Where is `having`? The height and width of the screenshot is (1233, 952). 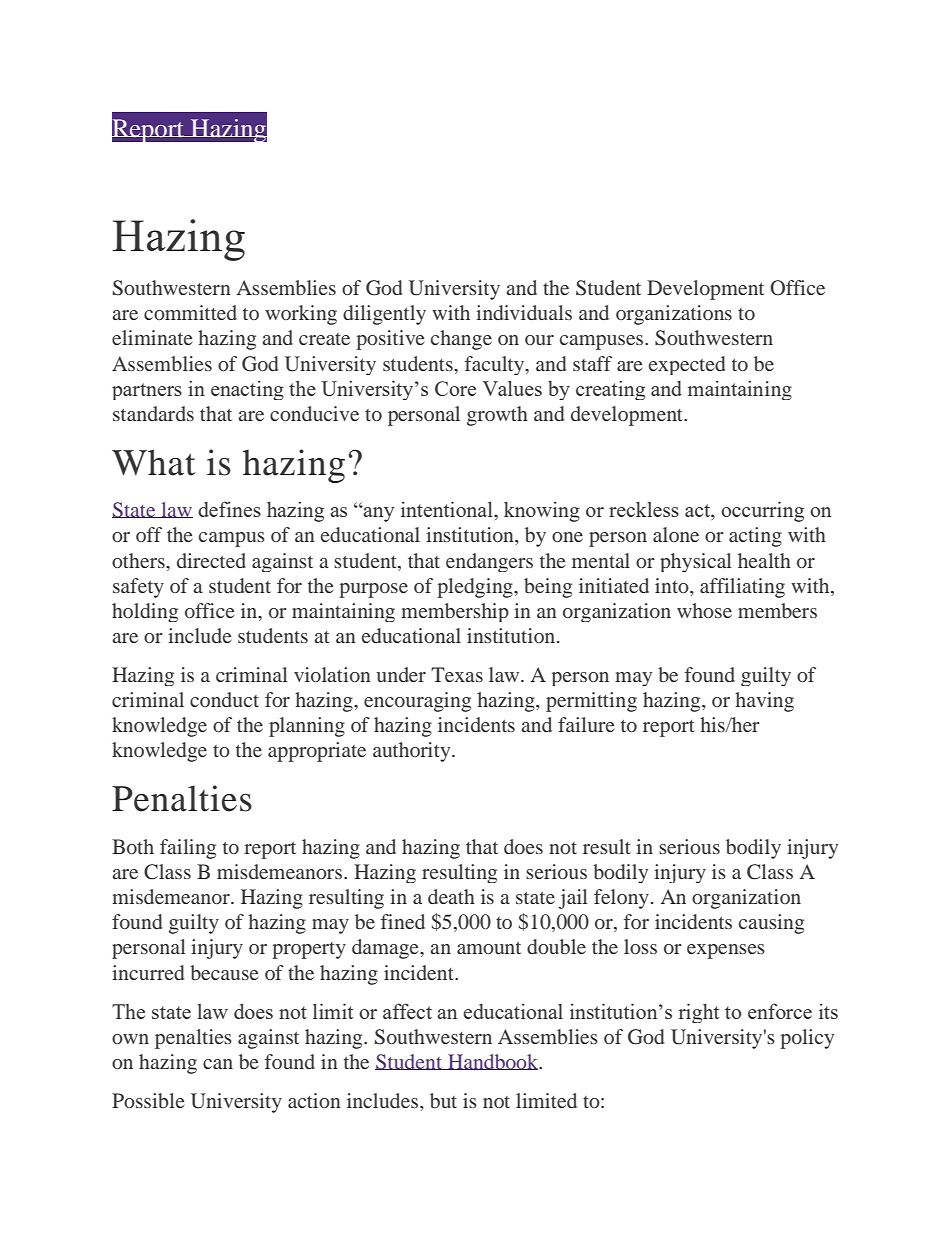
having is located at coordinates (764, 702).
